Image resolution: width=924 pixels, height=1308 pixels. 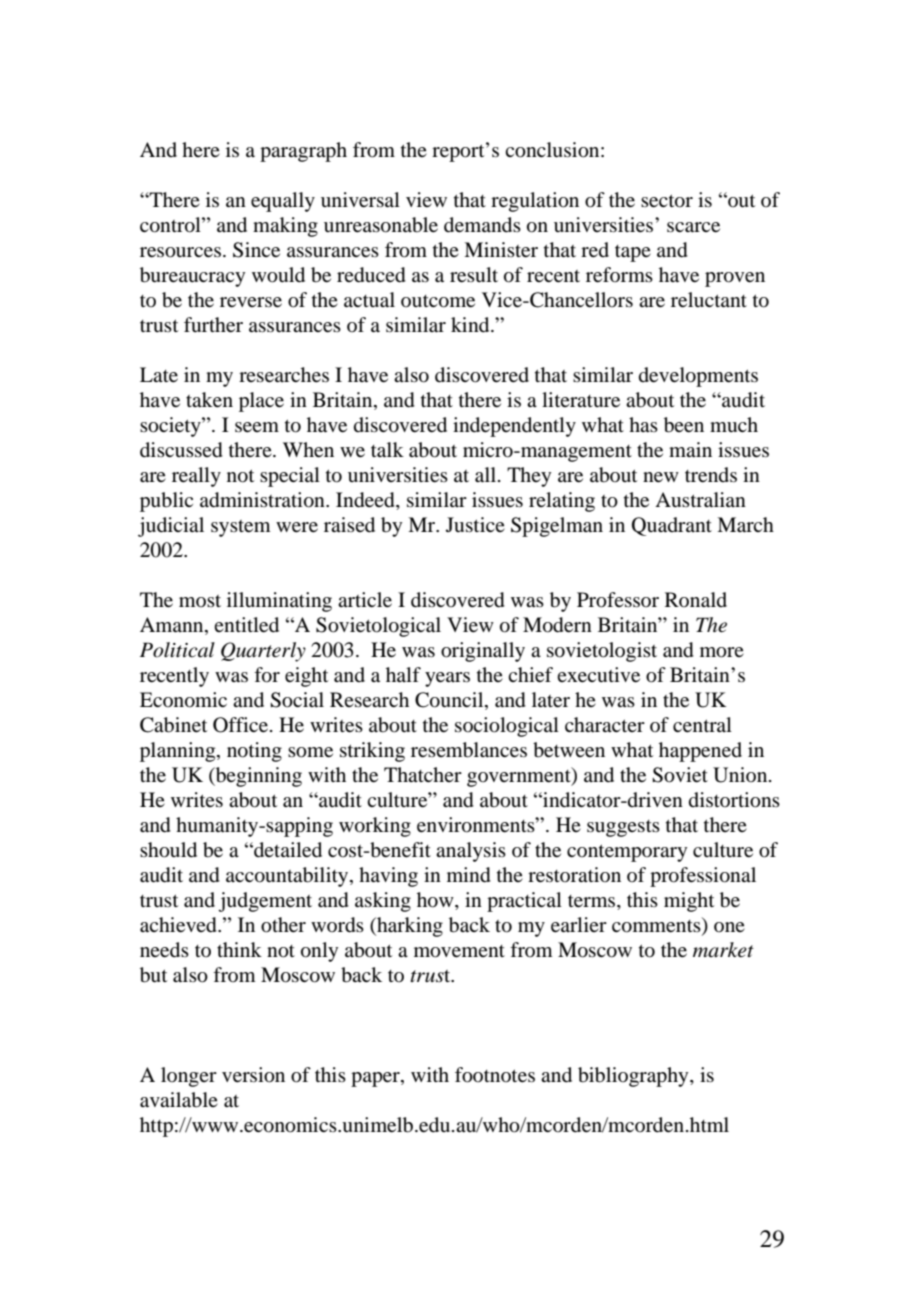 What do you see at coordinates (253, 1075) in the screenshot?
I see `version` at bounding box center [253, 1075].
